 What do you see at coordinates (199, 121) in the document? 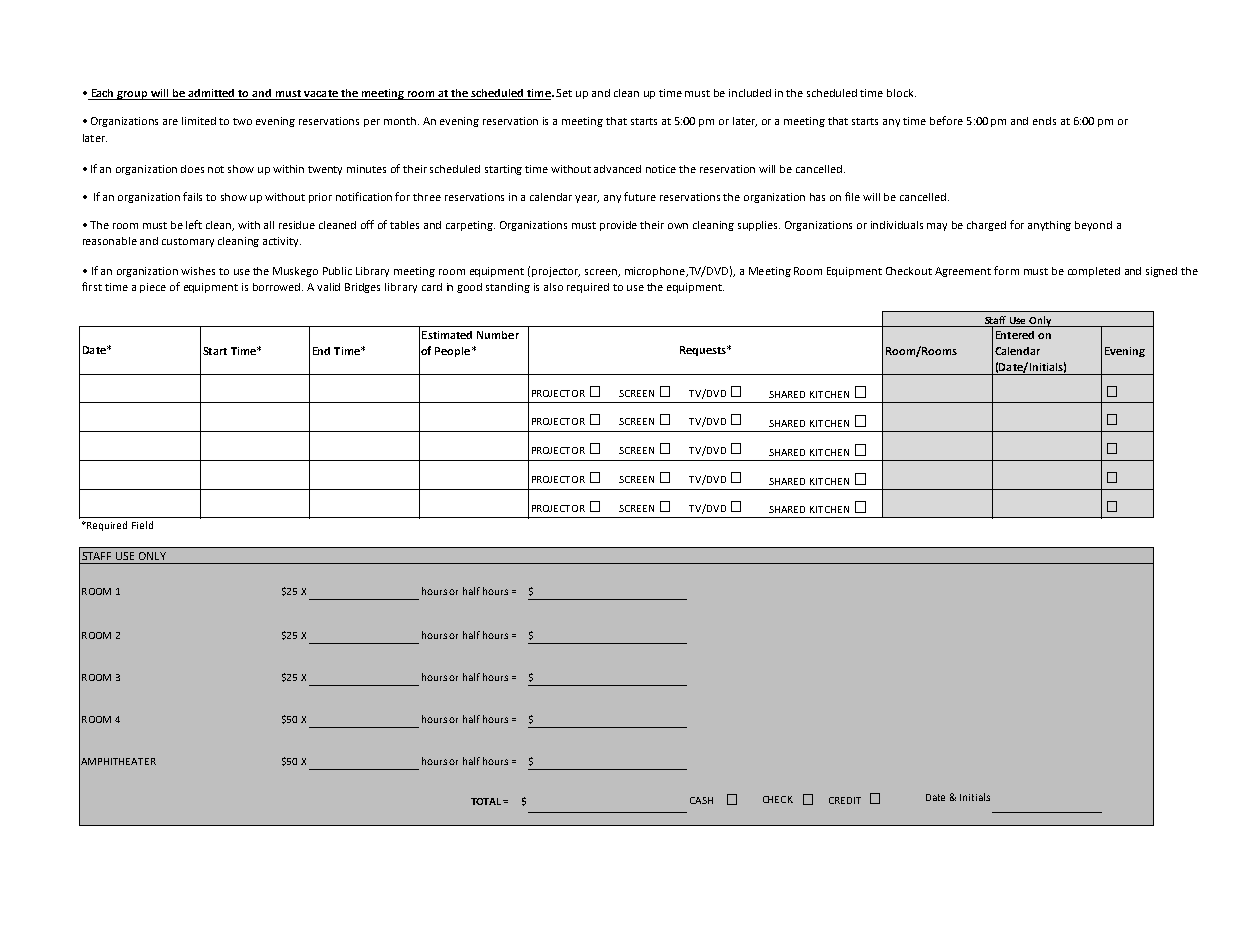
I see `limited` at bounding box center [199, 121].
